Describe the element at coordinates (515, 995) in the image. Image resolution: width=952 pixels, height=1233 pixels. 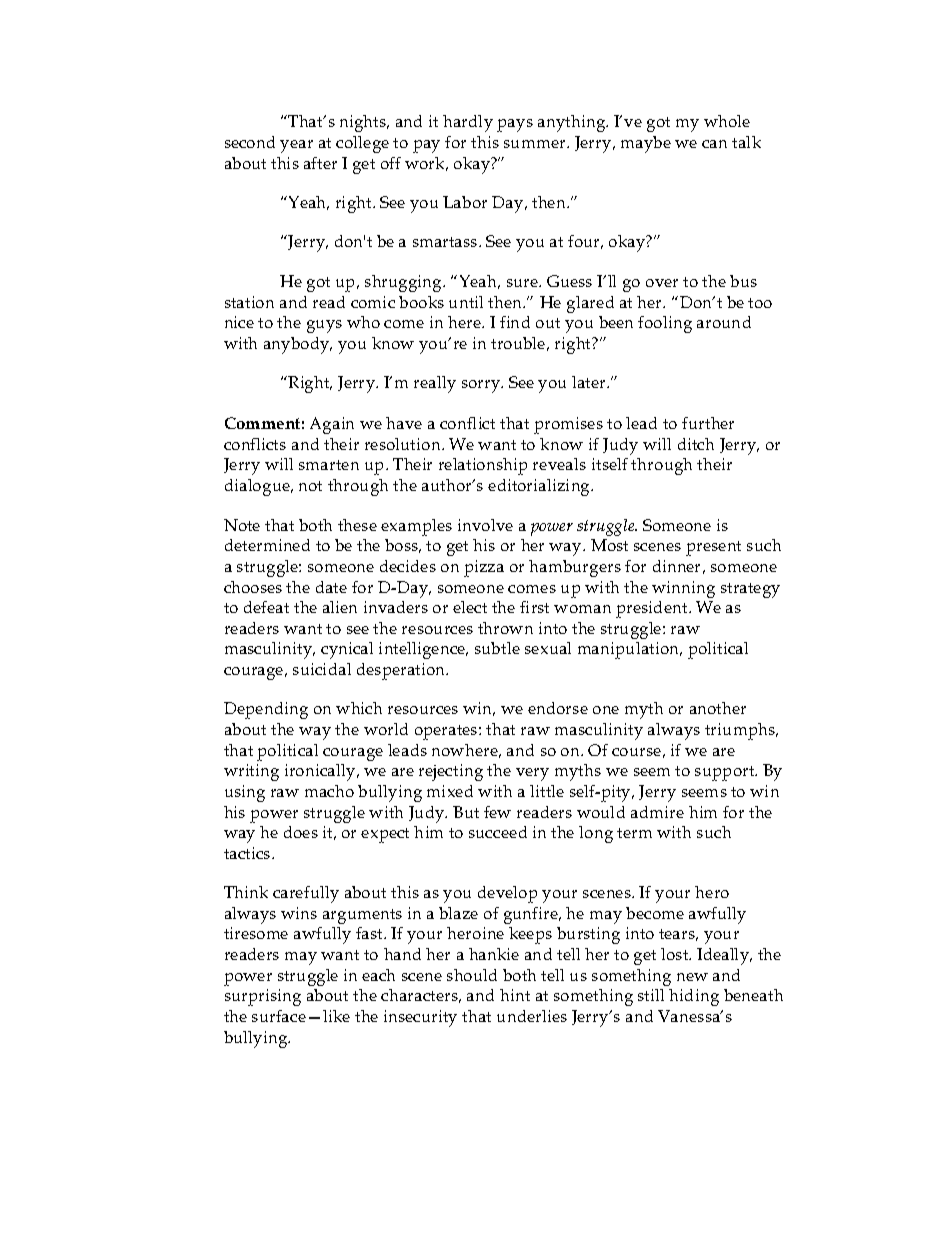
I see `hint` at that location.
